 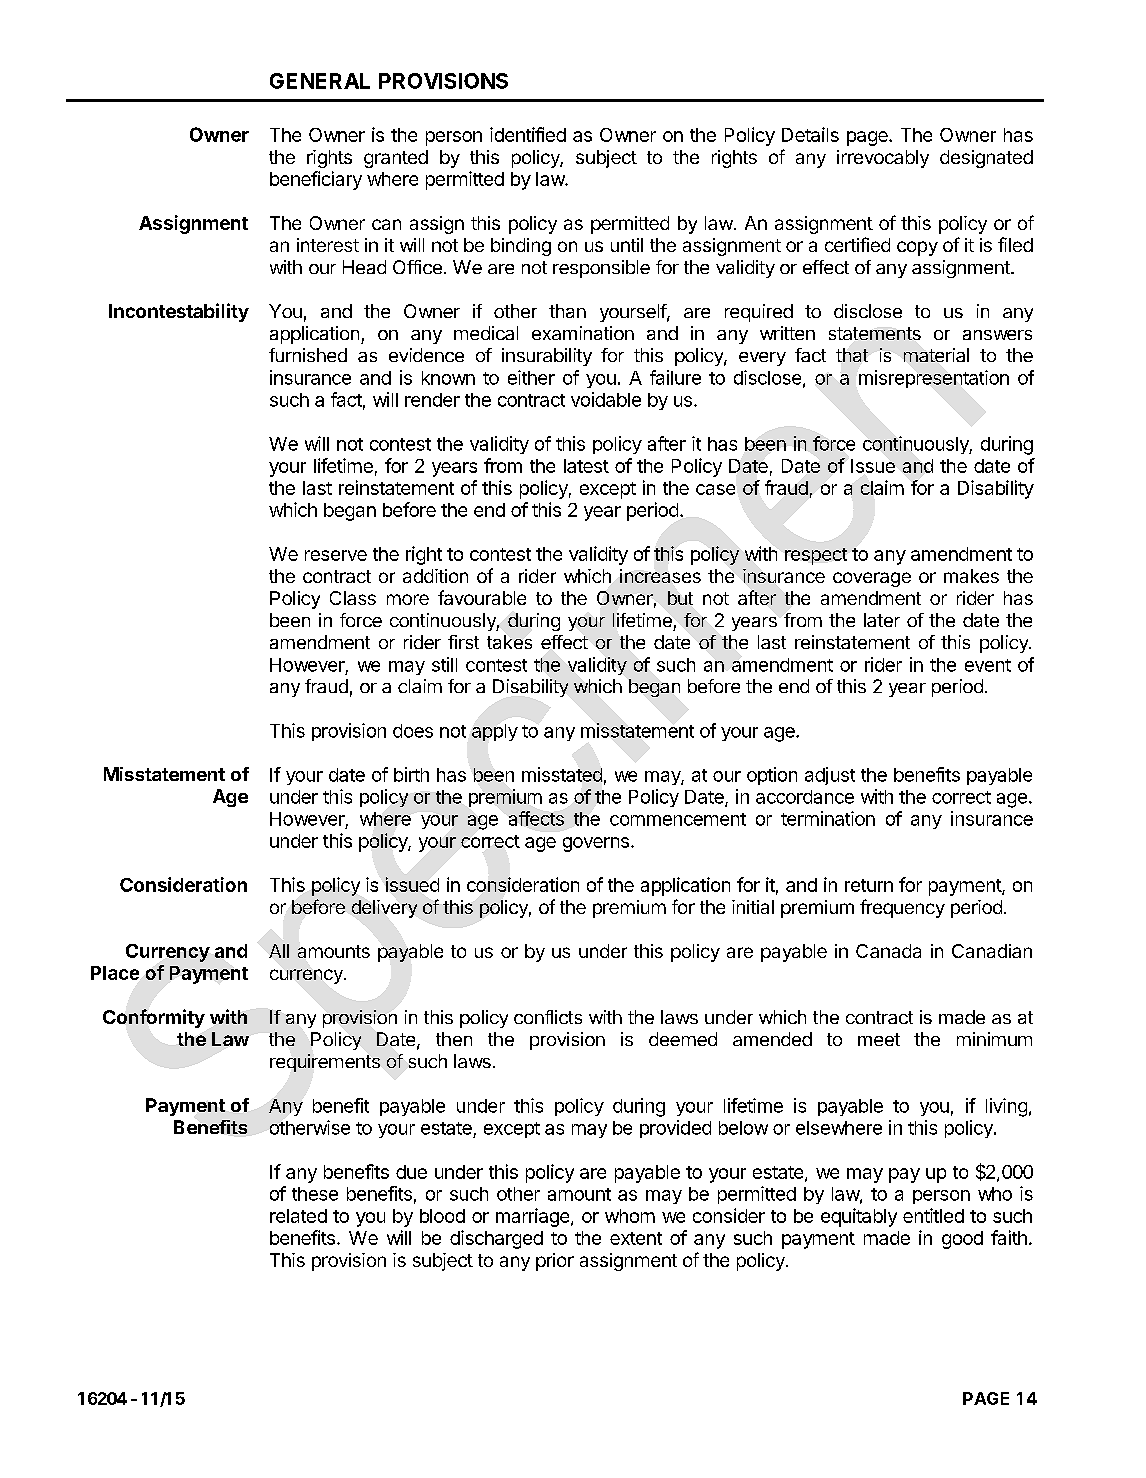 I want to click on respect, so click(x=816, y=556).
